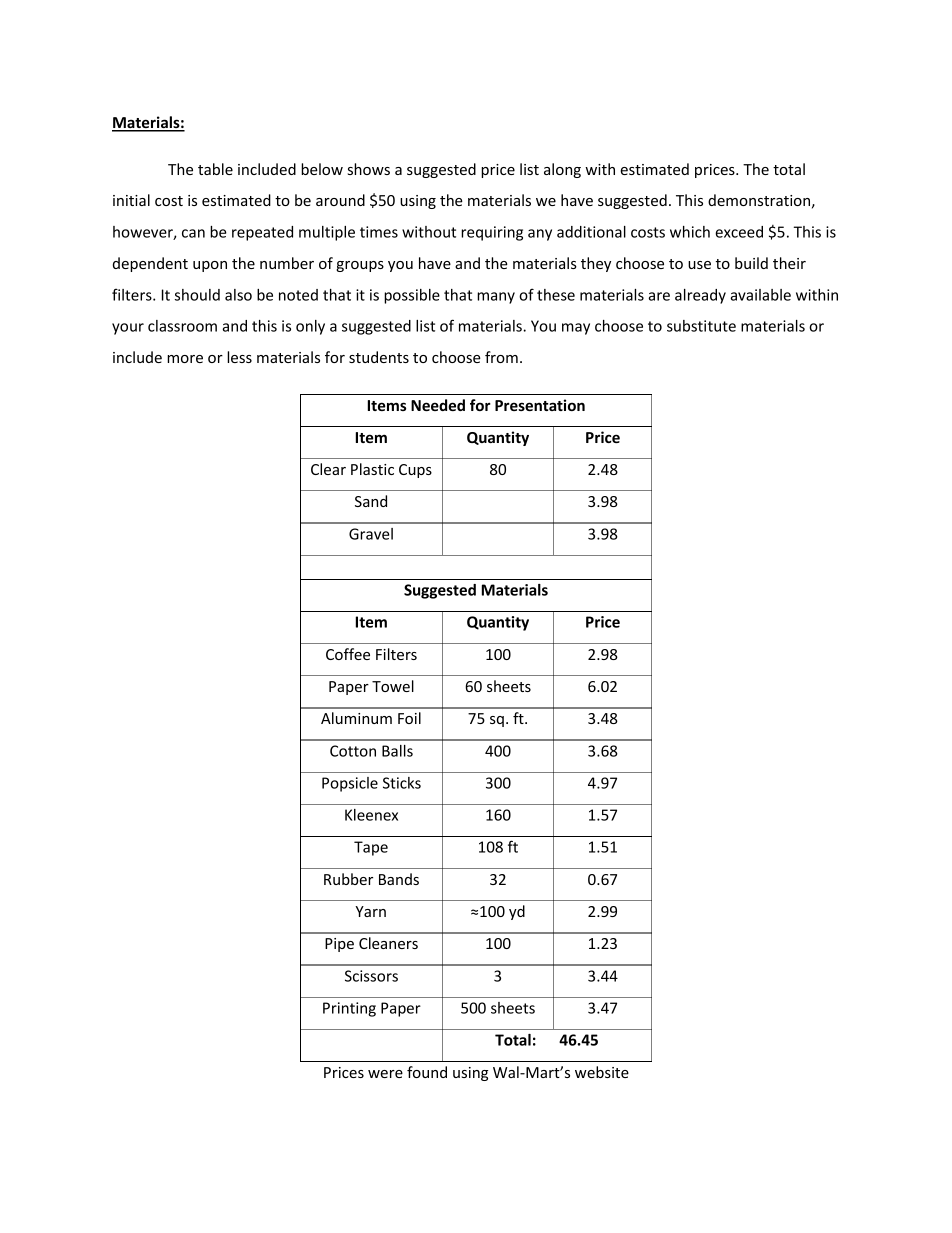 Image resolution: width=952 pixels, height=1233 pixels. What do you see at coordinates (540, 405) in the page?
I see `Presentation` at bounding box center [540, 405].
